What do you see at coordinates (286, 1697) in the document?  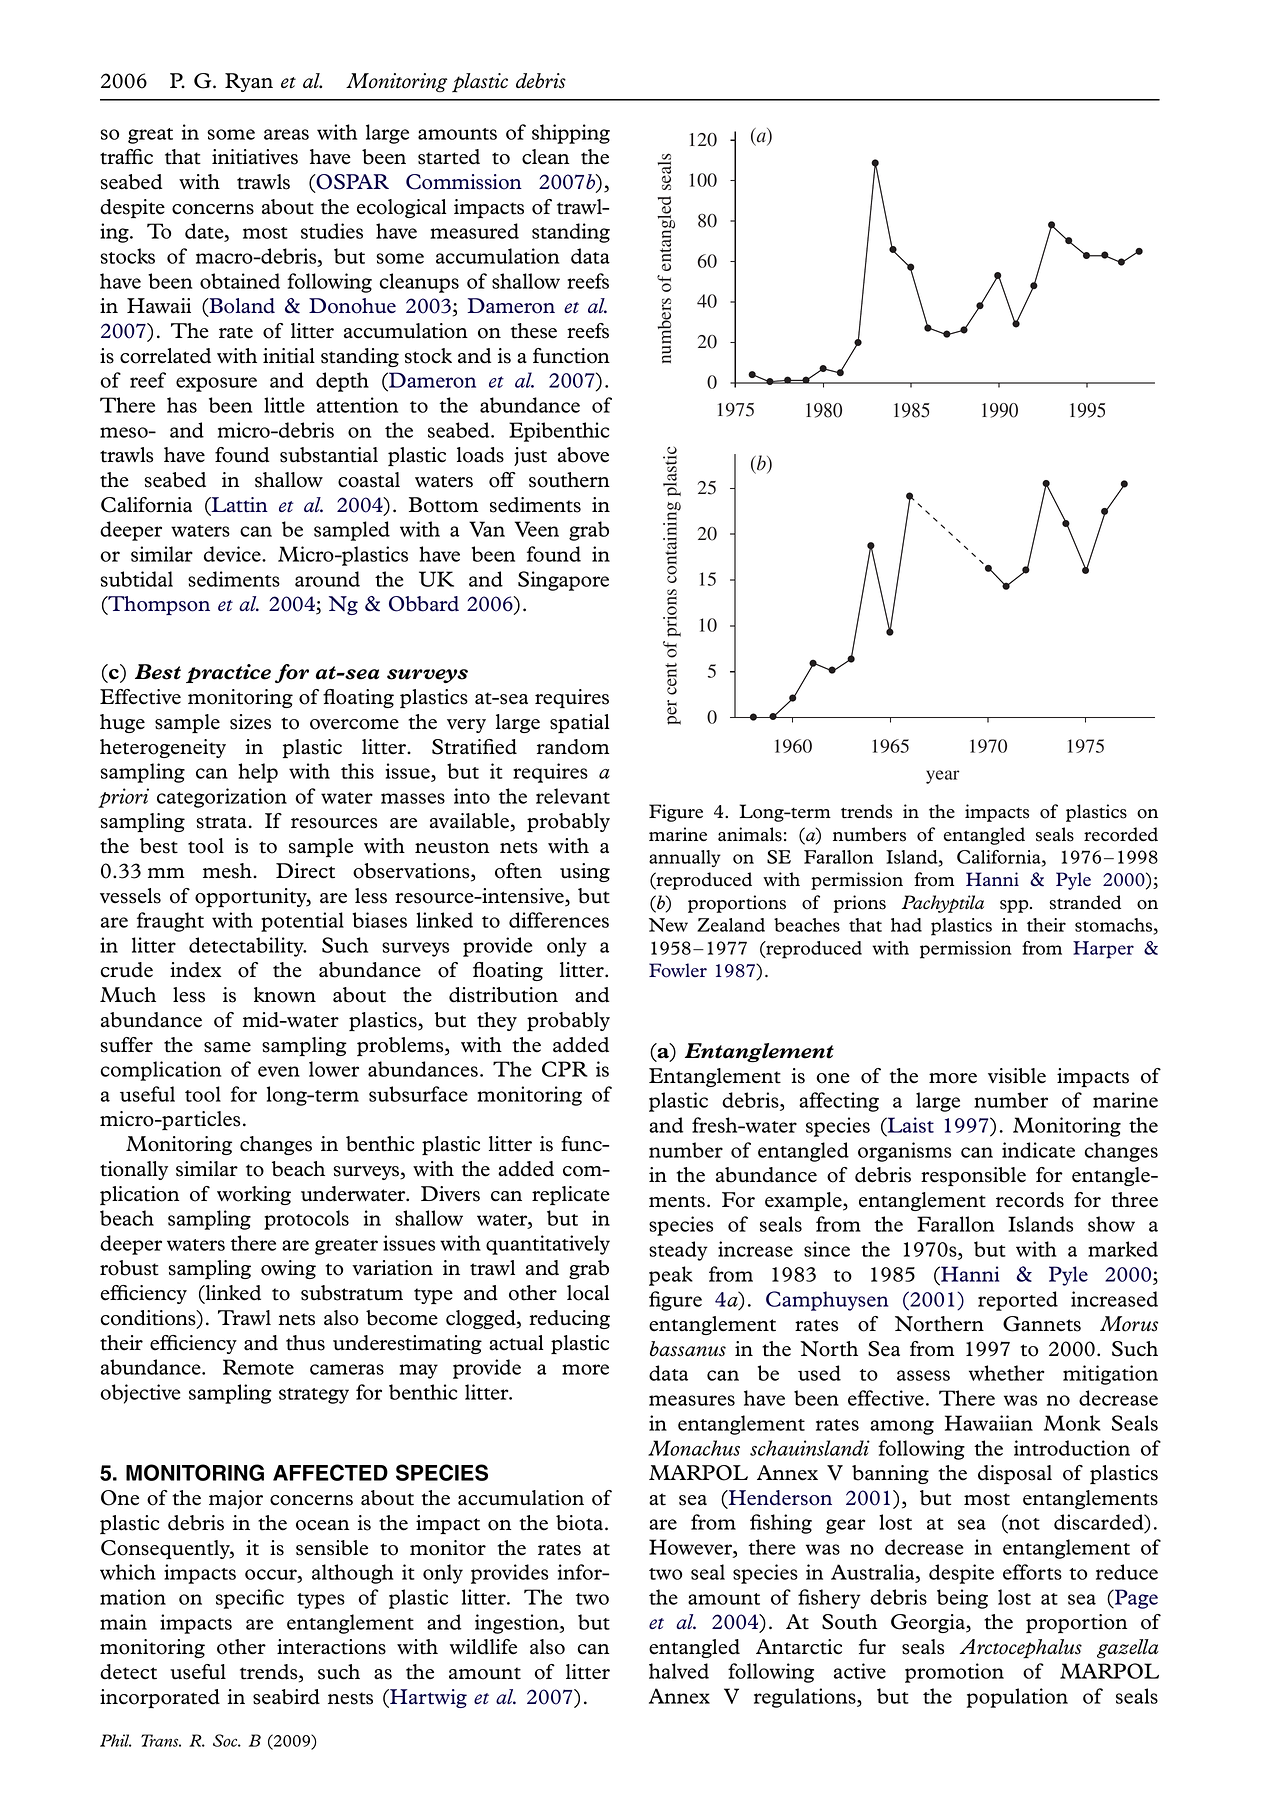 I see `seabird` at bounding box center [286, 1697].
